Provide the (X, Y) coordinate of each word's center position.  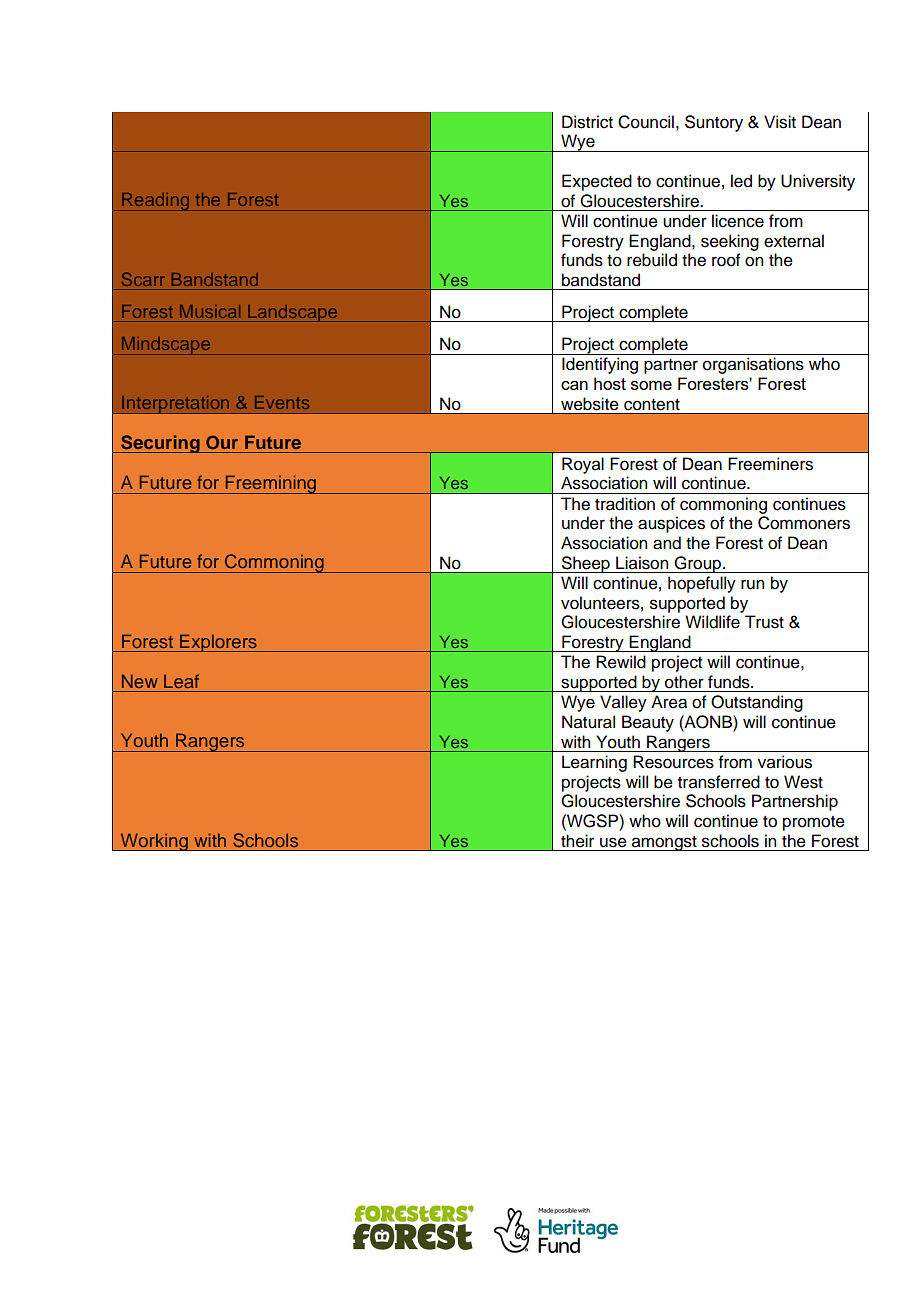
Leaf (181, 681)
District (587, 122)
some (651, 385)
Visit (780, 122)
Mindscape (165, 346)
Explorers (218, 643)
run (752, 584)
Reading (155, 202)
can (574, 385)
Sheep (585, 564)
